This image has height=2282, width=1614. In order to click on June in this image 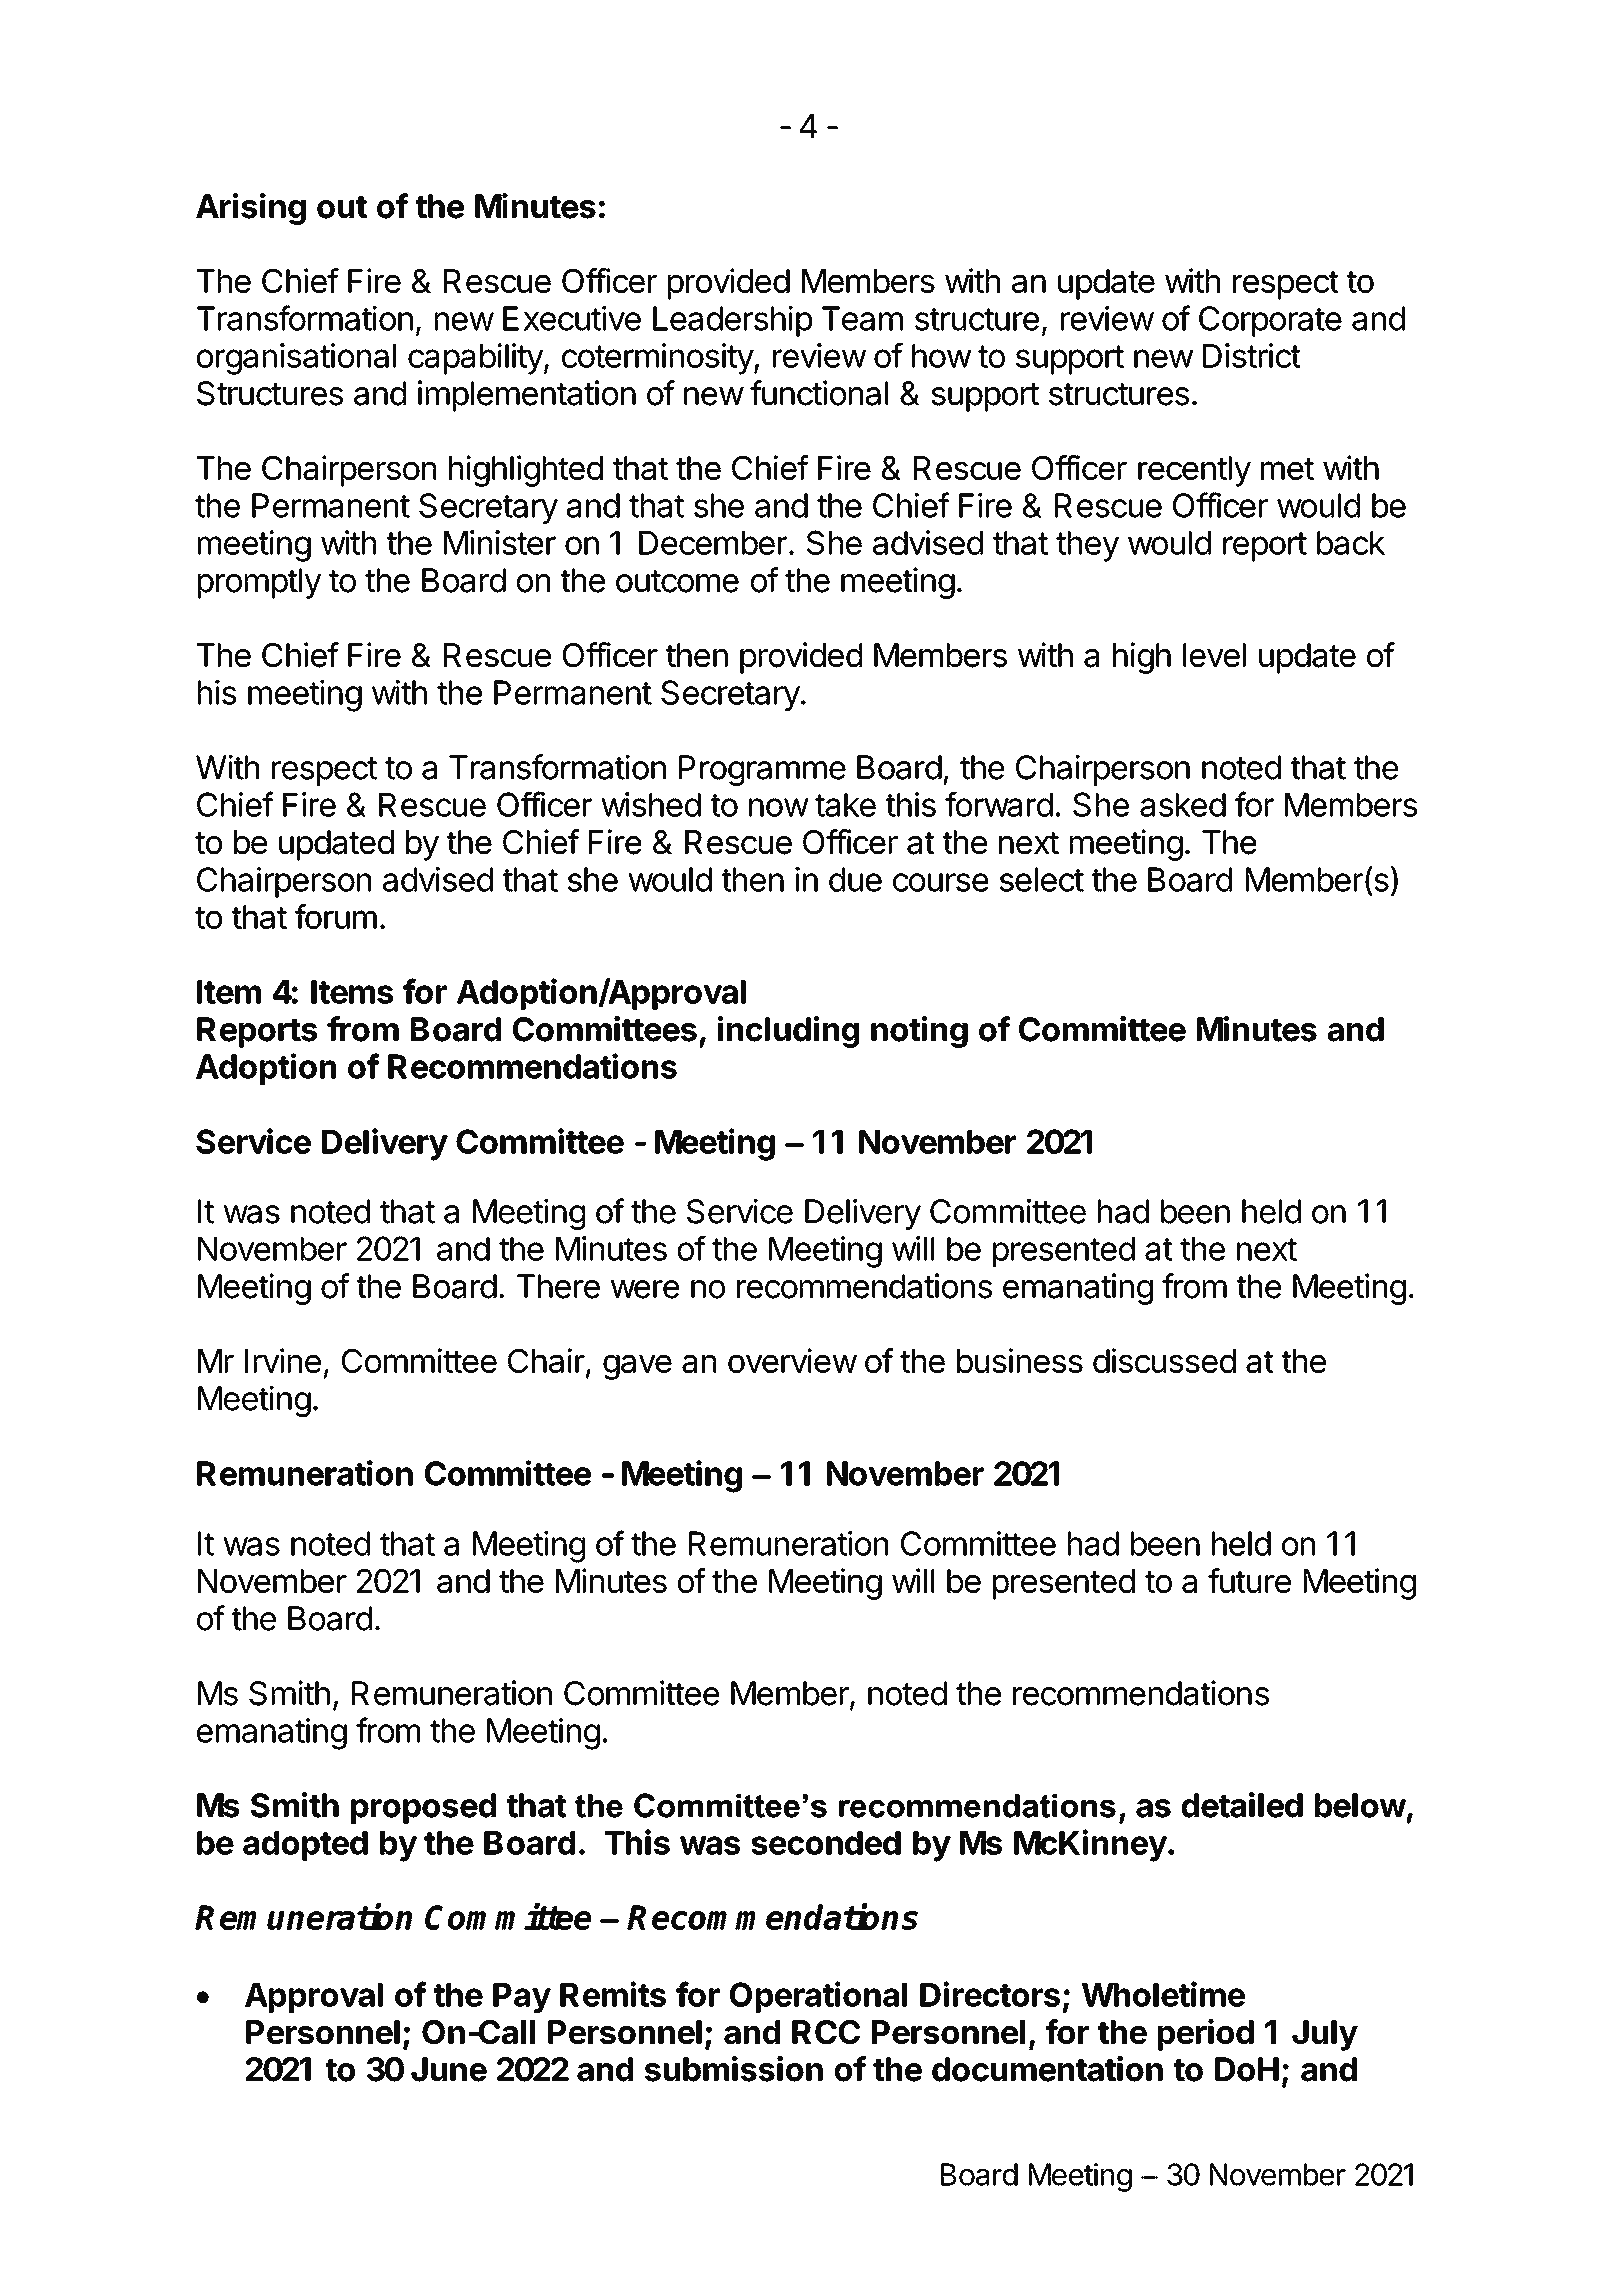, I will do `click(449, 2069)`.
